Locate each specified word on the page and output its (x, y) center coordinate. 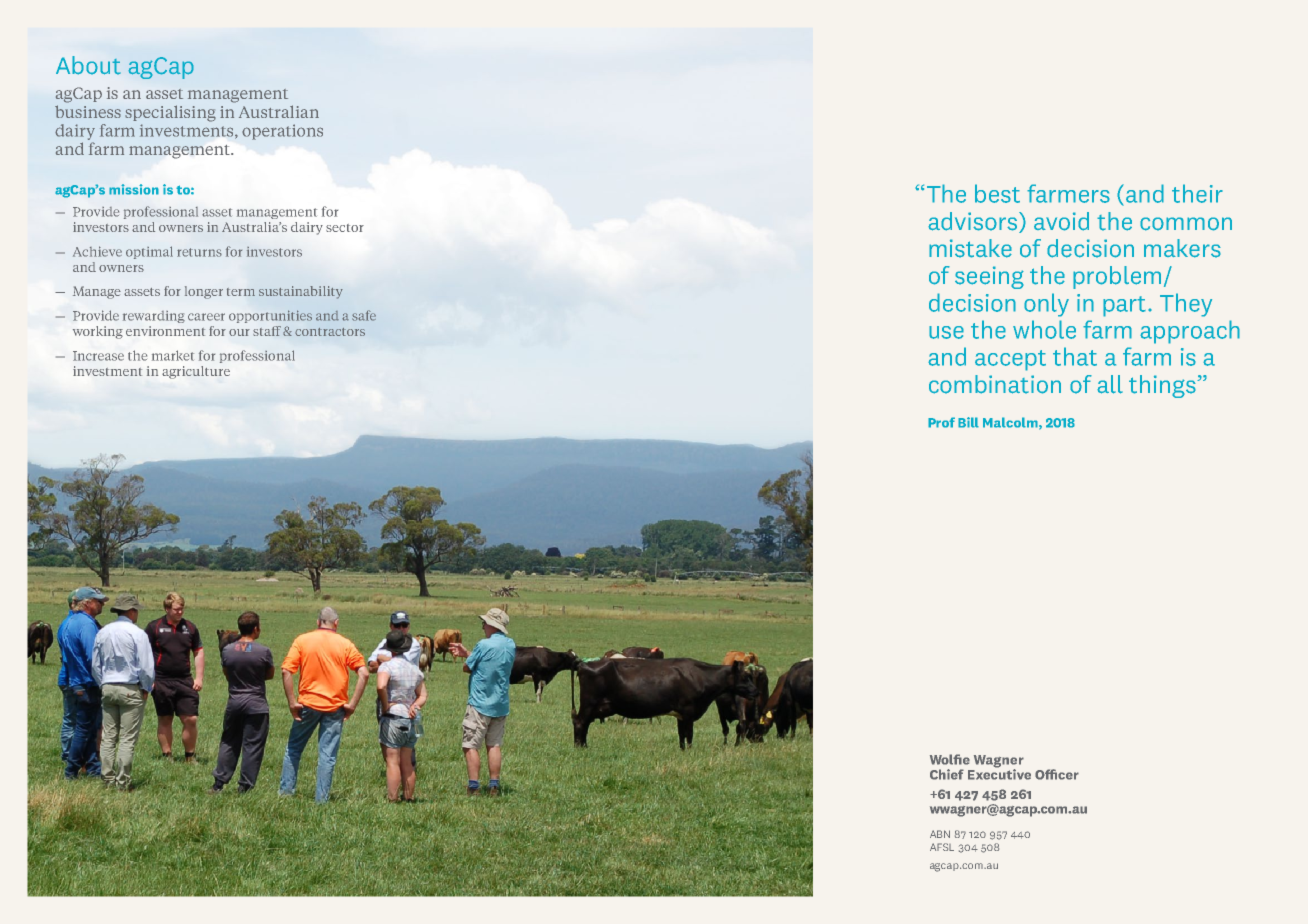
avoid (1061, 221)
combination (995, 384)
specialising (170, 113)
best (997, 193)
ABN (940, 834)
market (173, 355)
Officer (1057, 774)
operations (282, 132)
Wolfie (950, 759)
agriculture (196, 372)
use (946, 332)
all (1110, 384)
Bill (968, 422)
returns (199, 252)
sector (345, 228)
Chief (947, 774)
